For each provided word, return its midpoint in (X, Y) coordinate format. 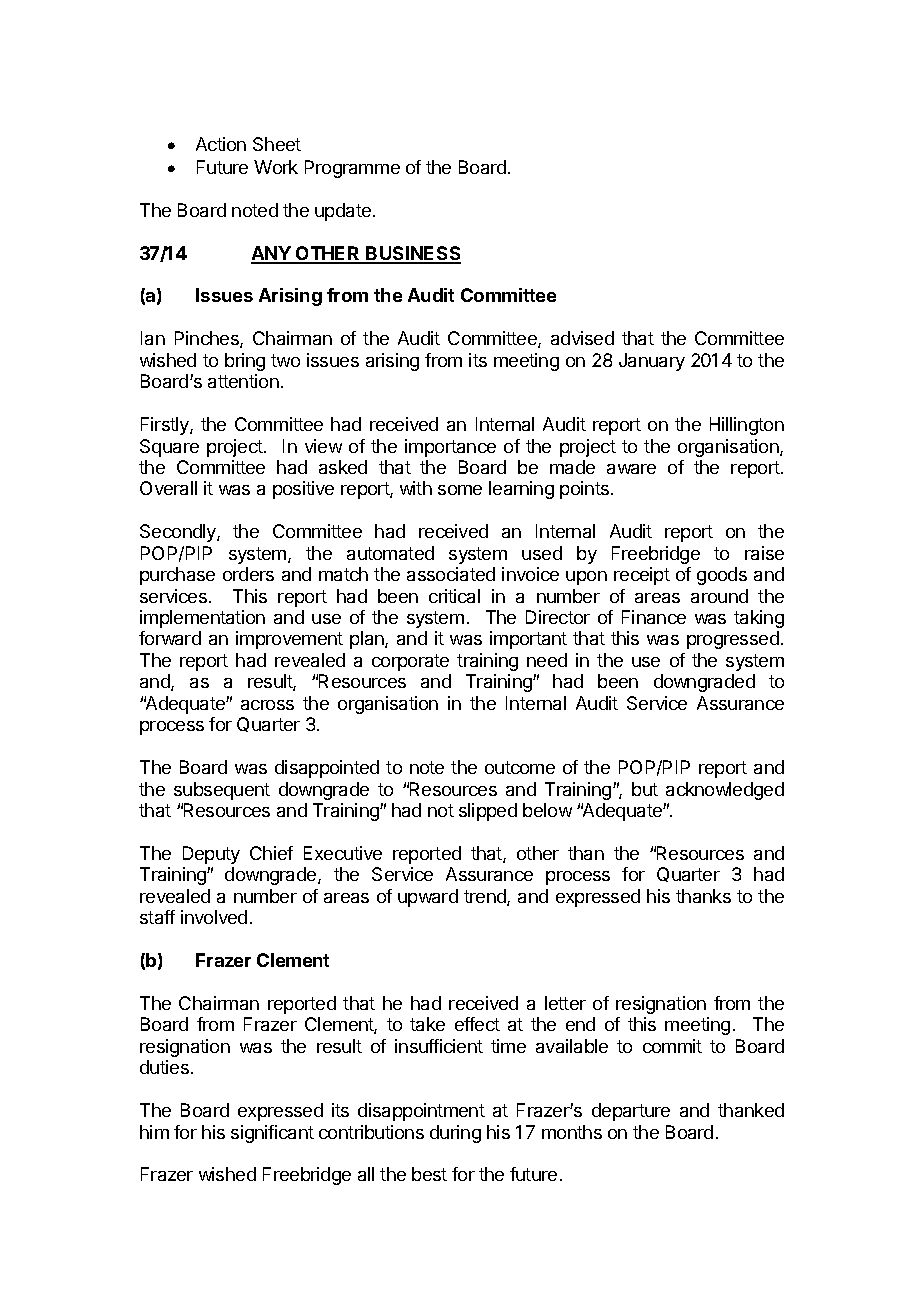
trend (486, 897)
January (652, 362)
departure (631, 1112)
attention (243, 381)
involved (214, 917)
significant (272, 1134)
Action (221, 144)
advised (582, 338)
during (455, 1134)
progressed (733, 640)
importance (450, 448)
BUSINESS (413, 254)
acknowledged (725, 791)
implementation (202, 619)
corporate (410, 662)
